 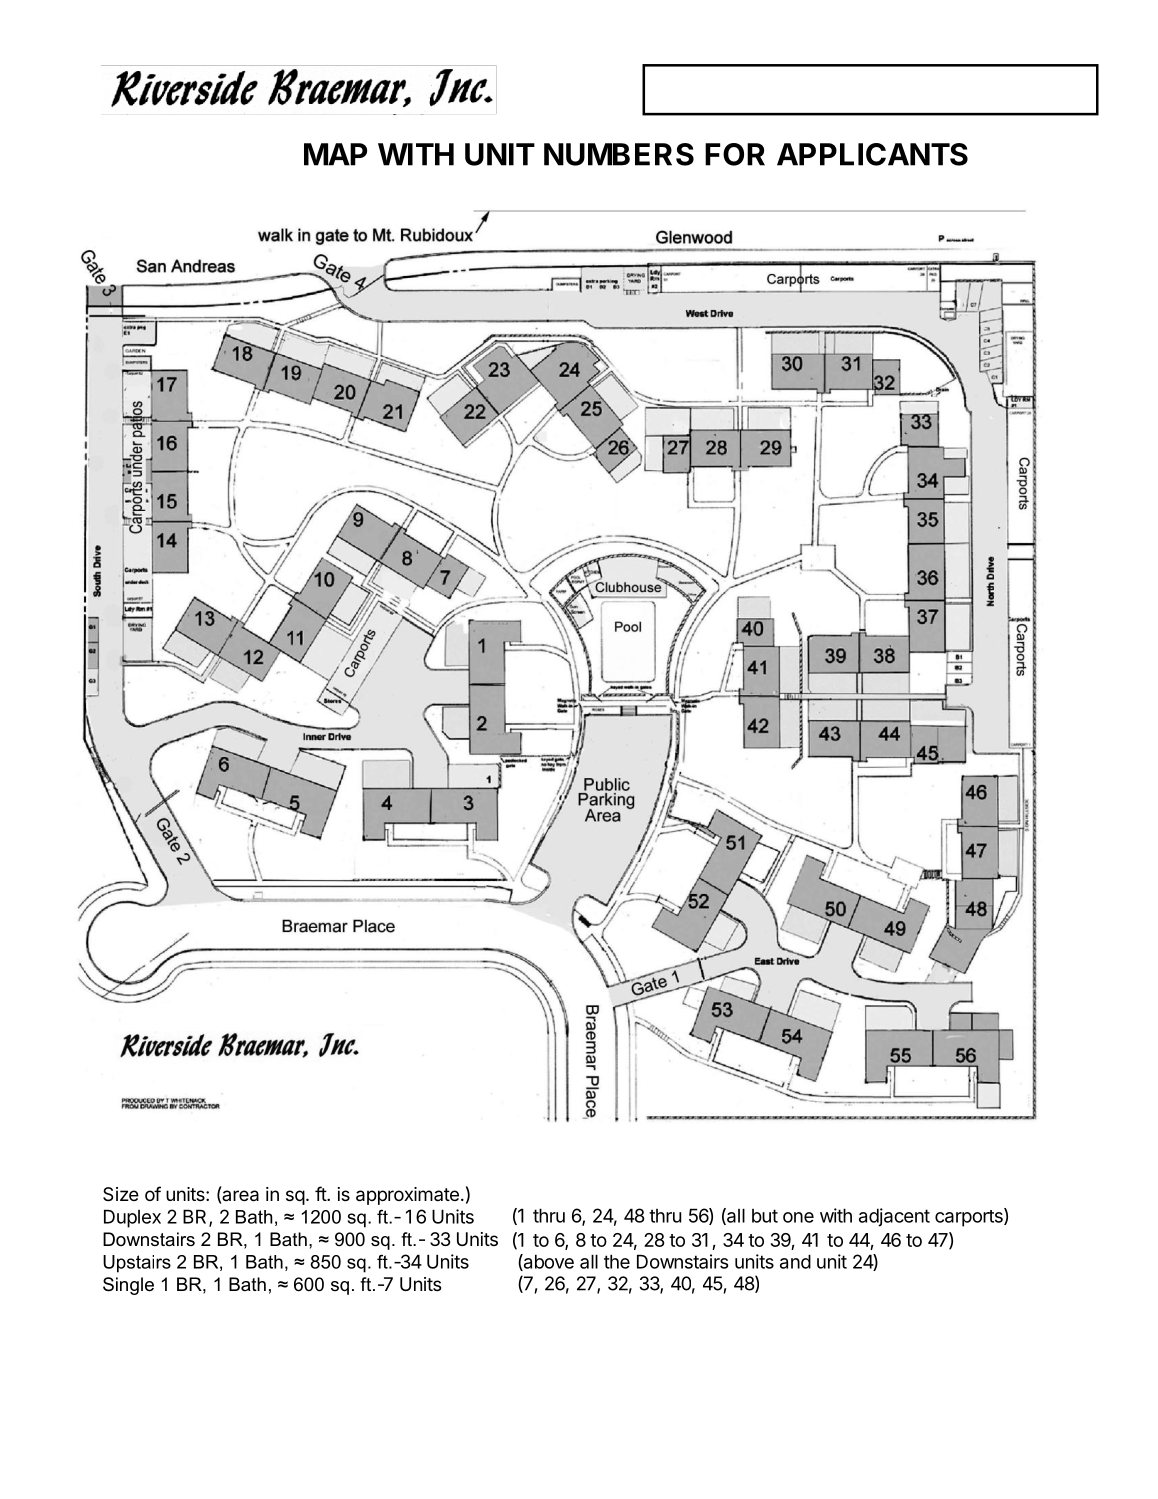 What do you see at coordinates (335, 154) in the page?
I see `MAP` at bounding box center [335, 154].
